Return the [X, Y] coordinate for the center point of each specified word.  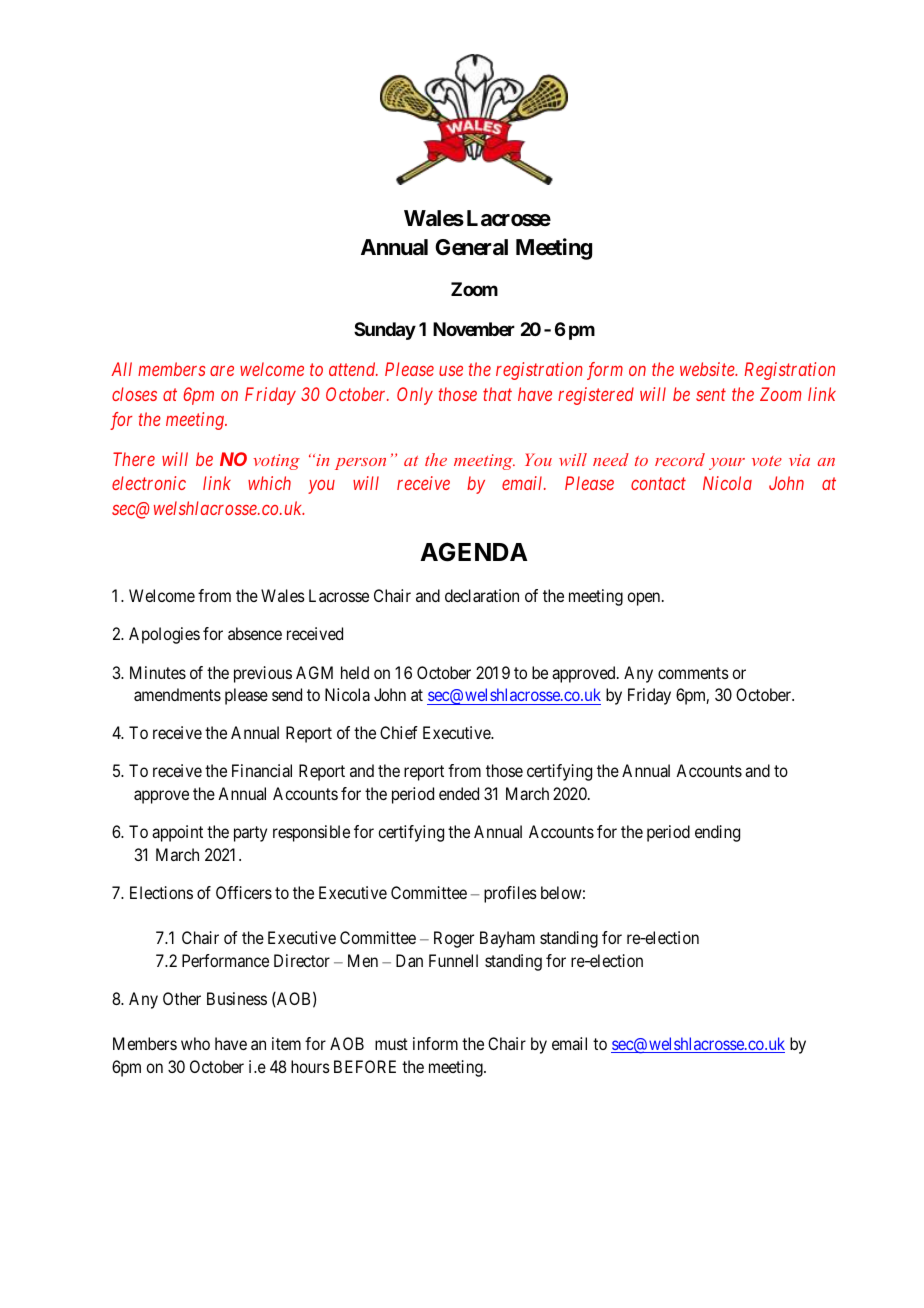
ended [459, 793]
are [222, 371]
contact [658, 484]
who [195, 1043]
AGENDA [474, 552]
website [708, 369]
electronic [149, 483]
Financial [262, 770]
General [471, 247]
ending [717, 833]
